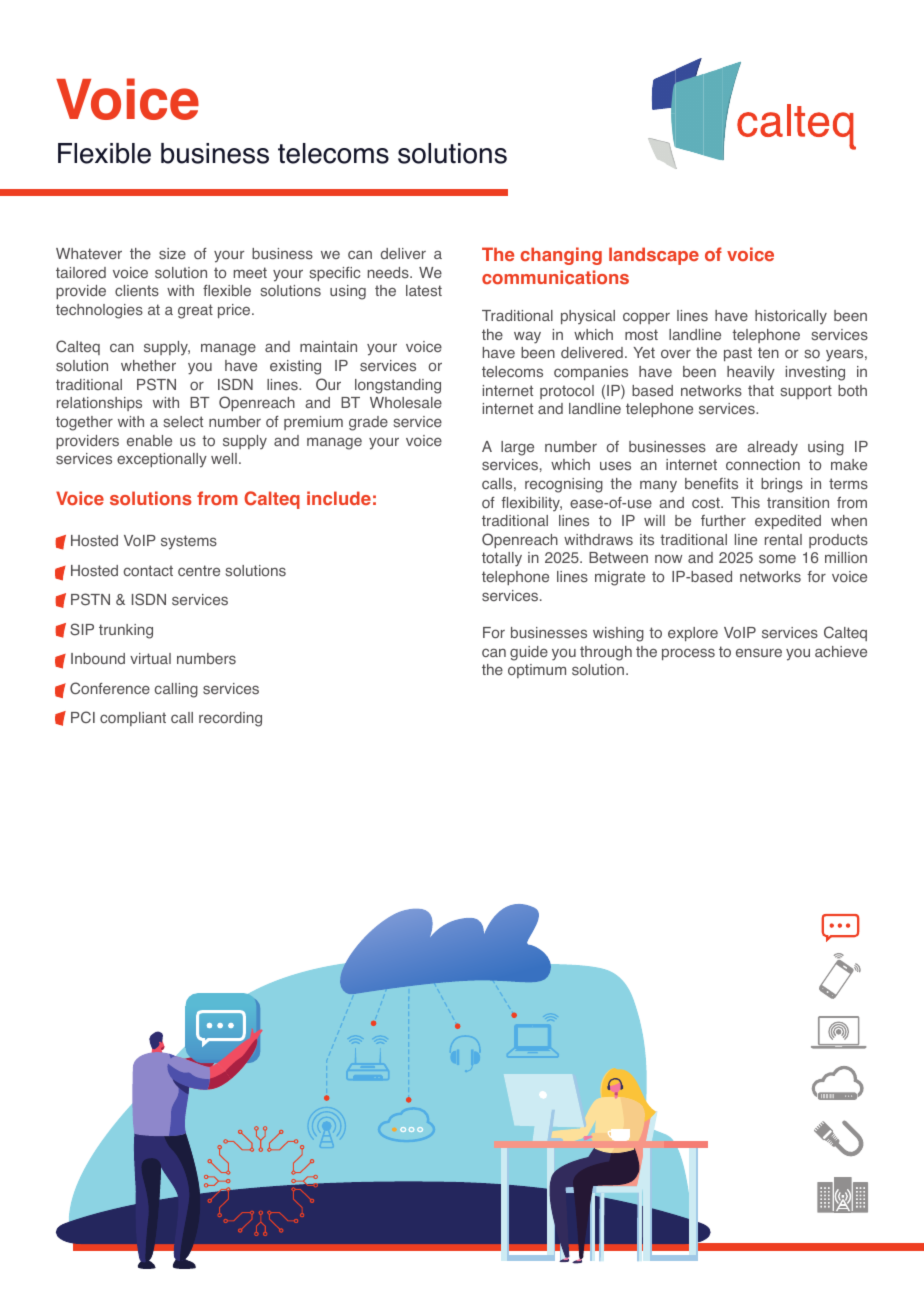  Describe the element at coordinates (654, 256) in the page. I see `landscape` at that location.
